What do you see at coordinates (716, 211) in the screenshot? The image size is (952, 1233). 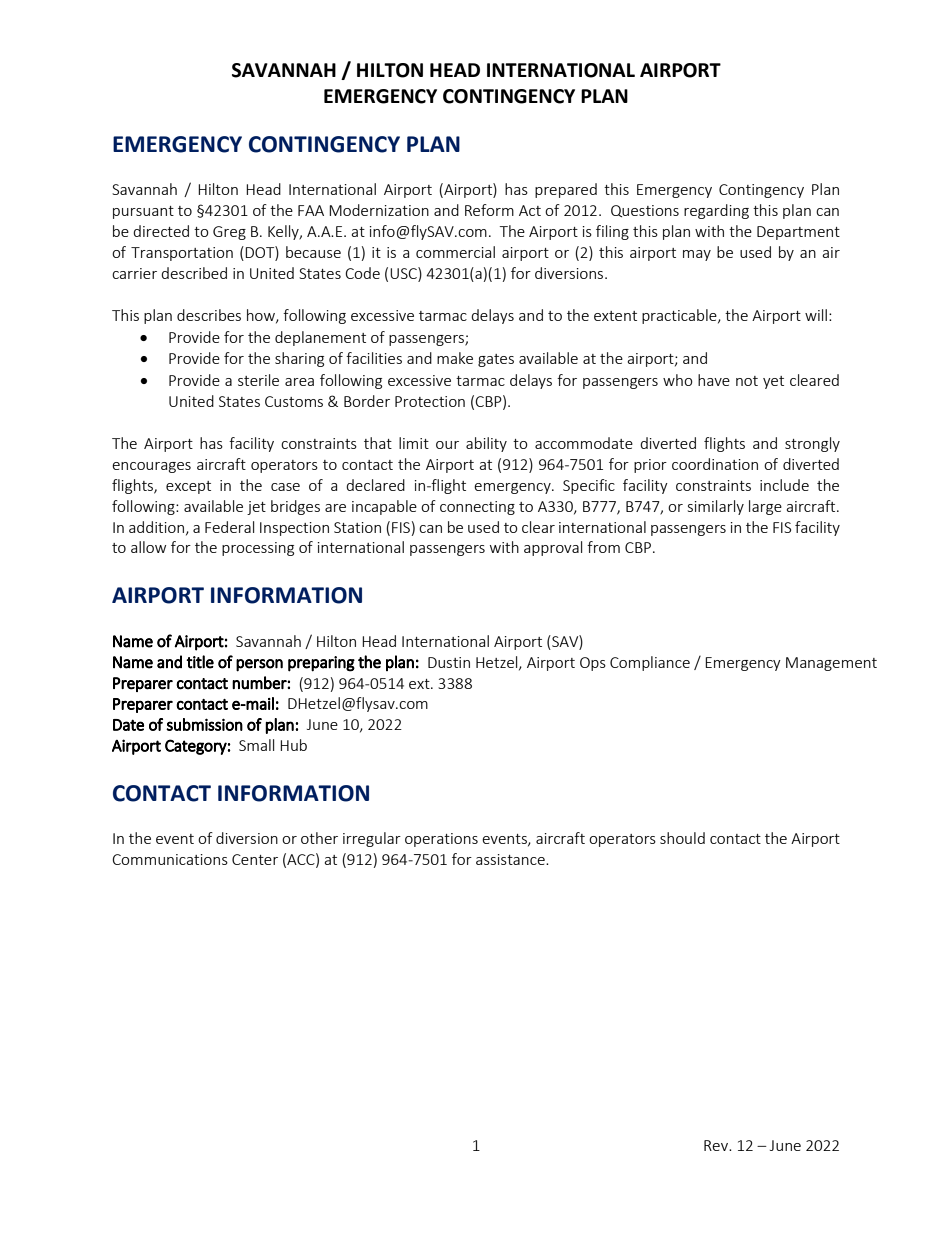 I see `regarding` at bounding box center [716, 211].
